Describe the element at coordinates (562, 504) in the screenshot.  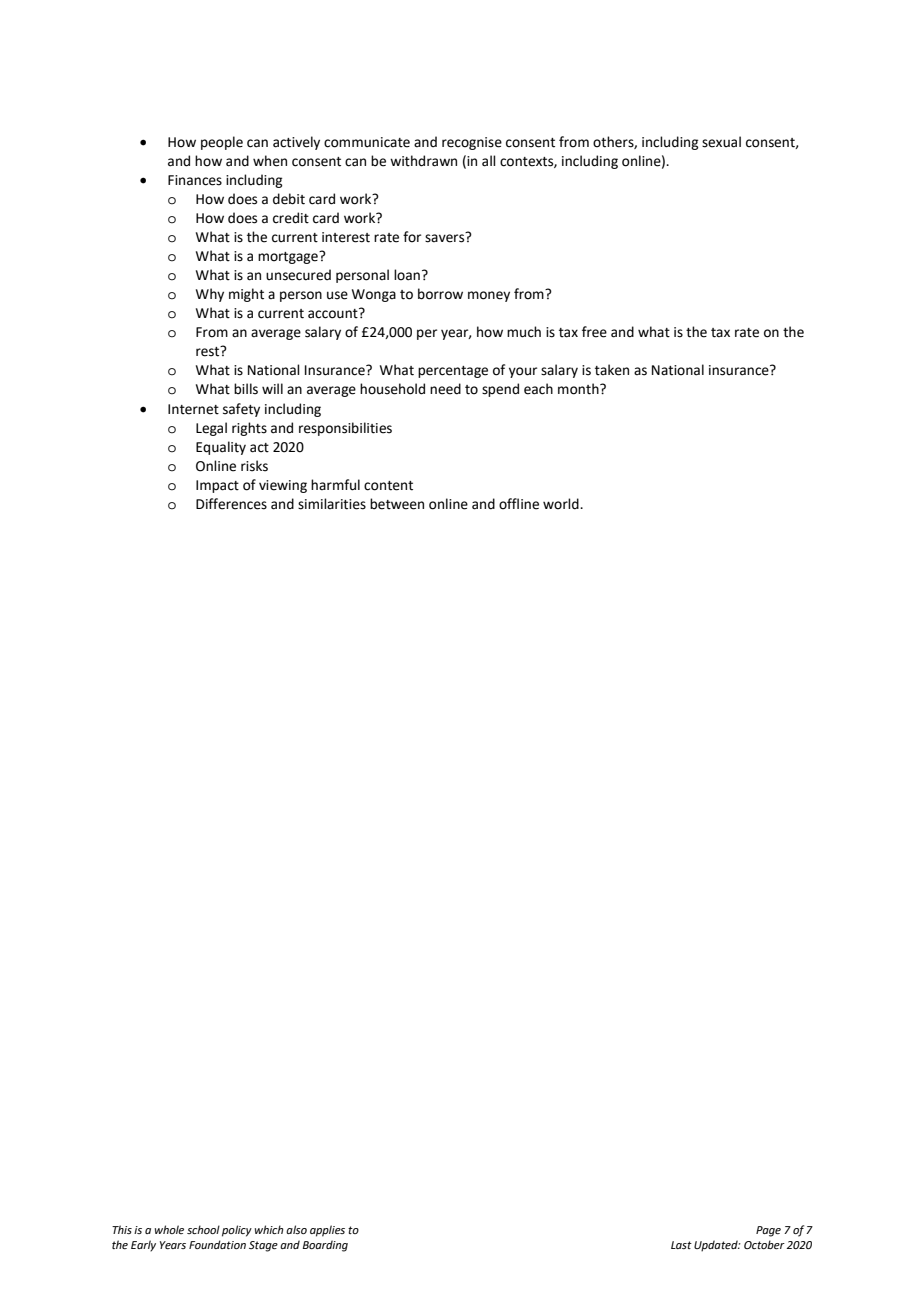
I see `world` at that location.
